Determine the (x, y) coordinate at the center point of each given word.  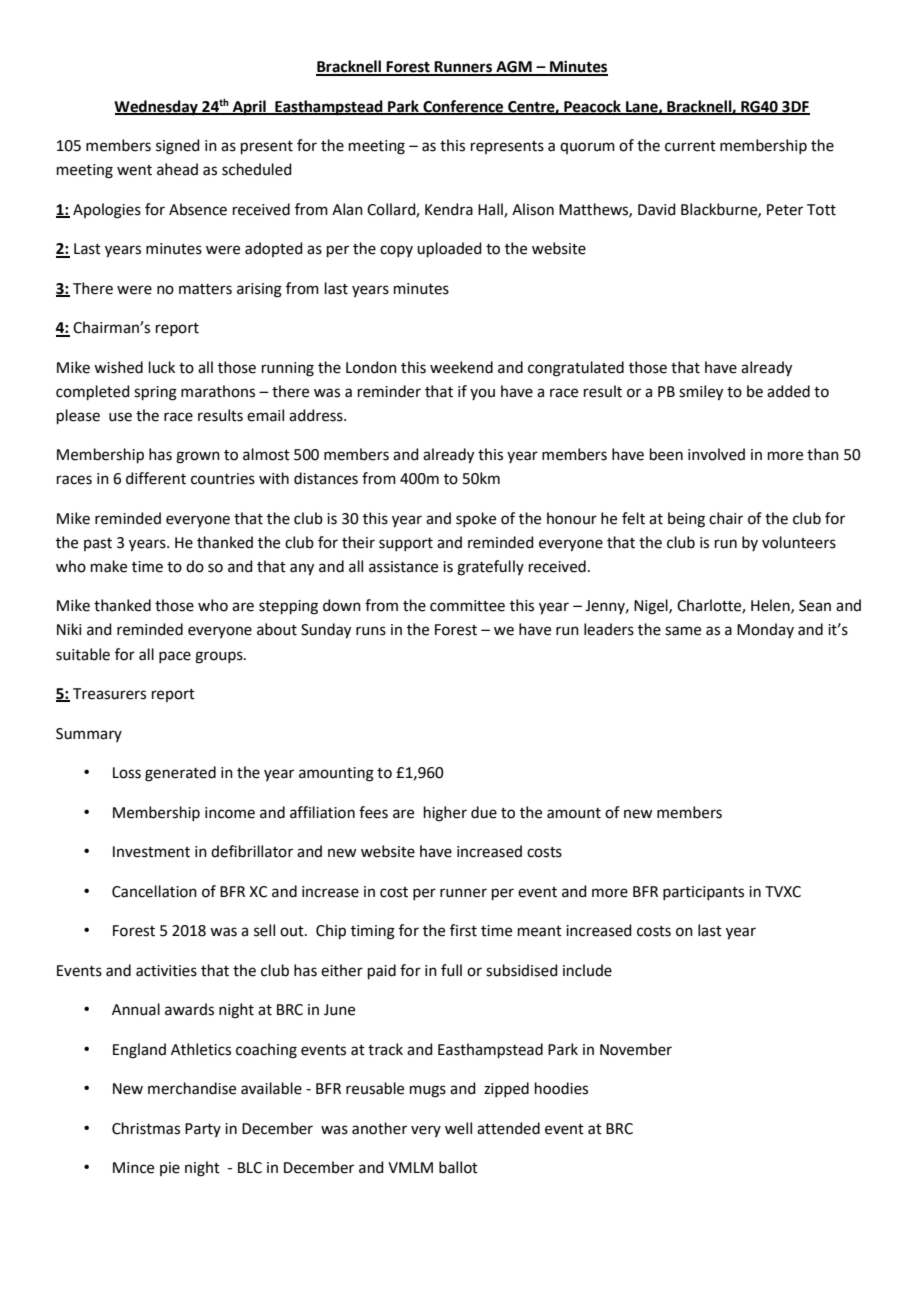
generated (180, 774)
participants (703, 893)
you (482, 394)
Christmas (146, 1128)
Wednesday (157, 108)
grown (198, 457)
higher (445, 814)
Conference (463, 107)
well (458, 1128)
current (690, 146)
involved (716, 454)
